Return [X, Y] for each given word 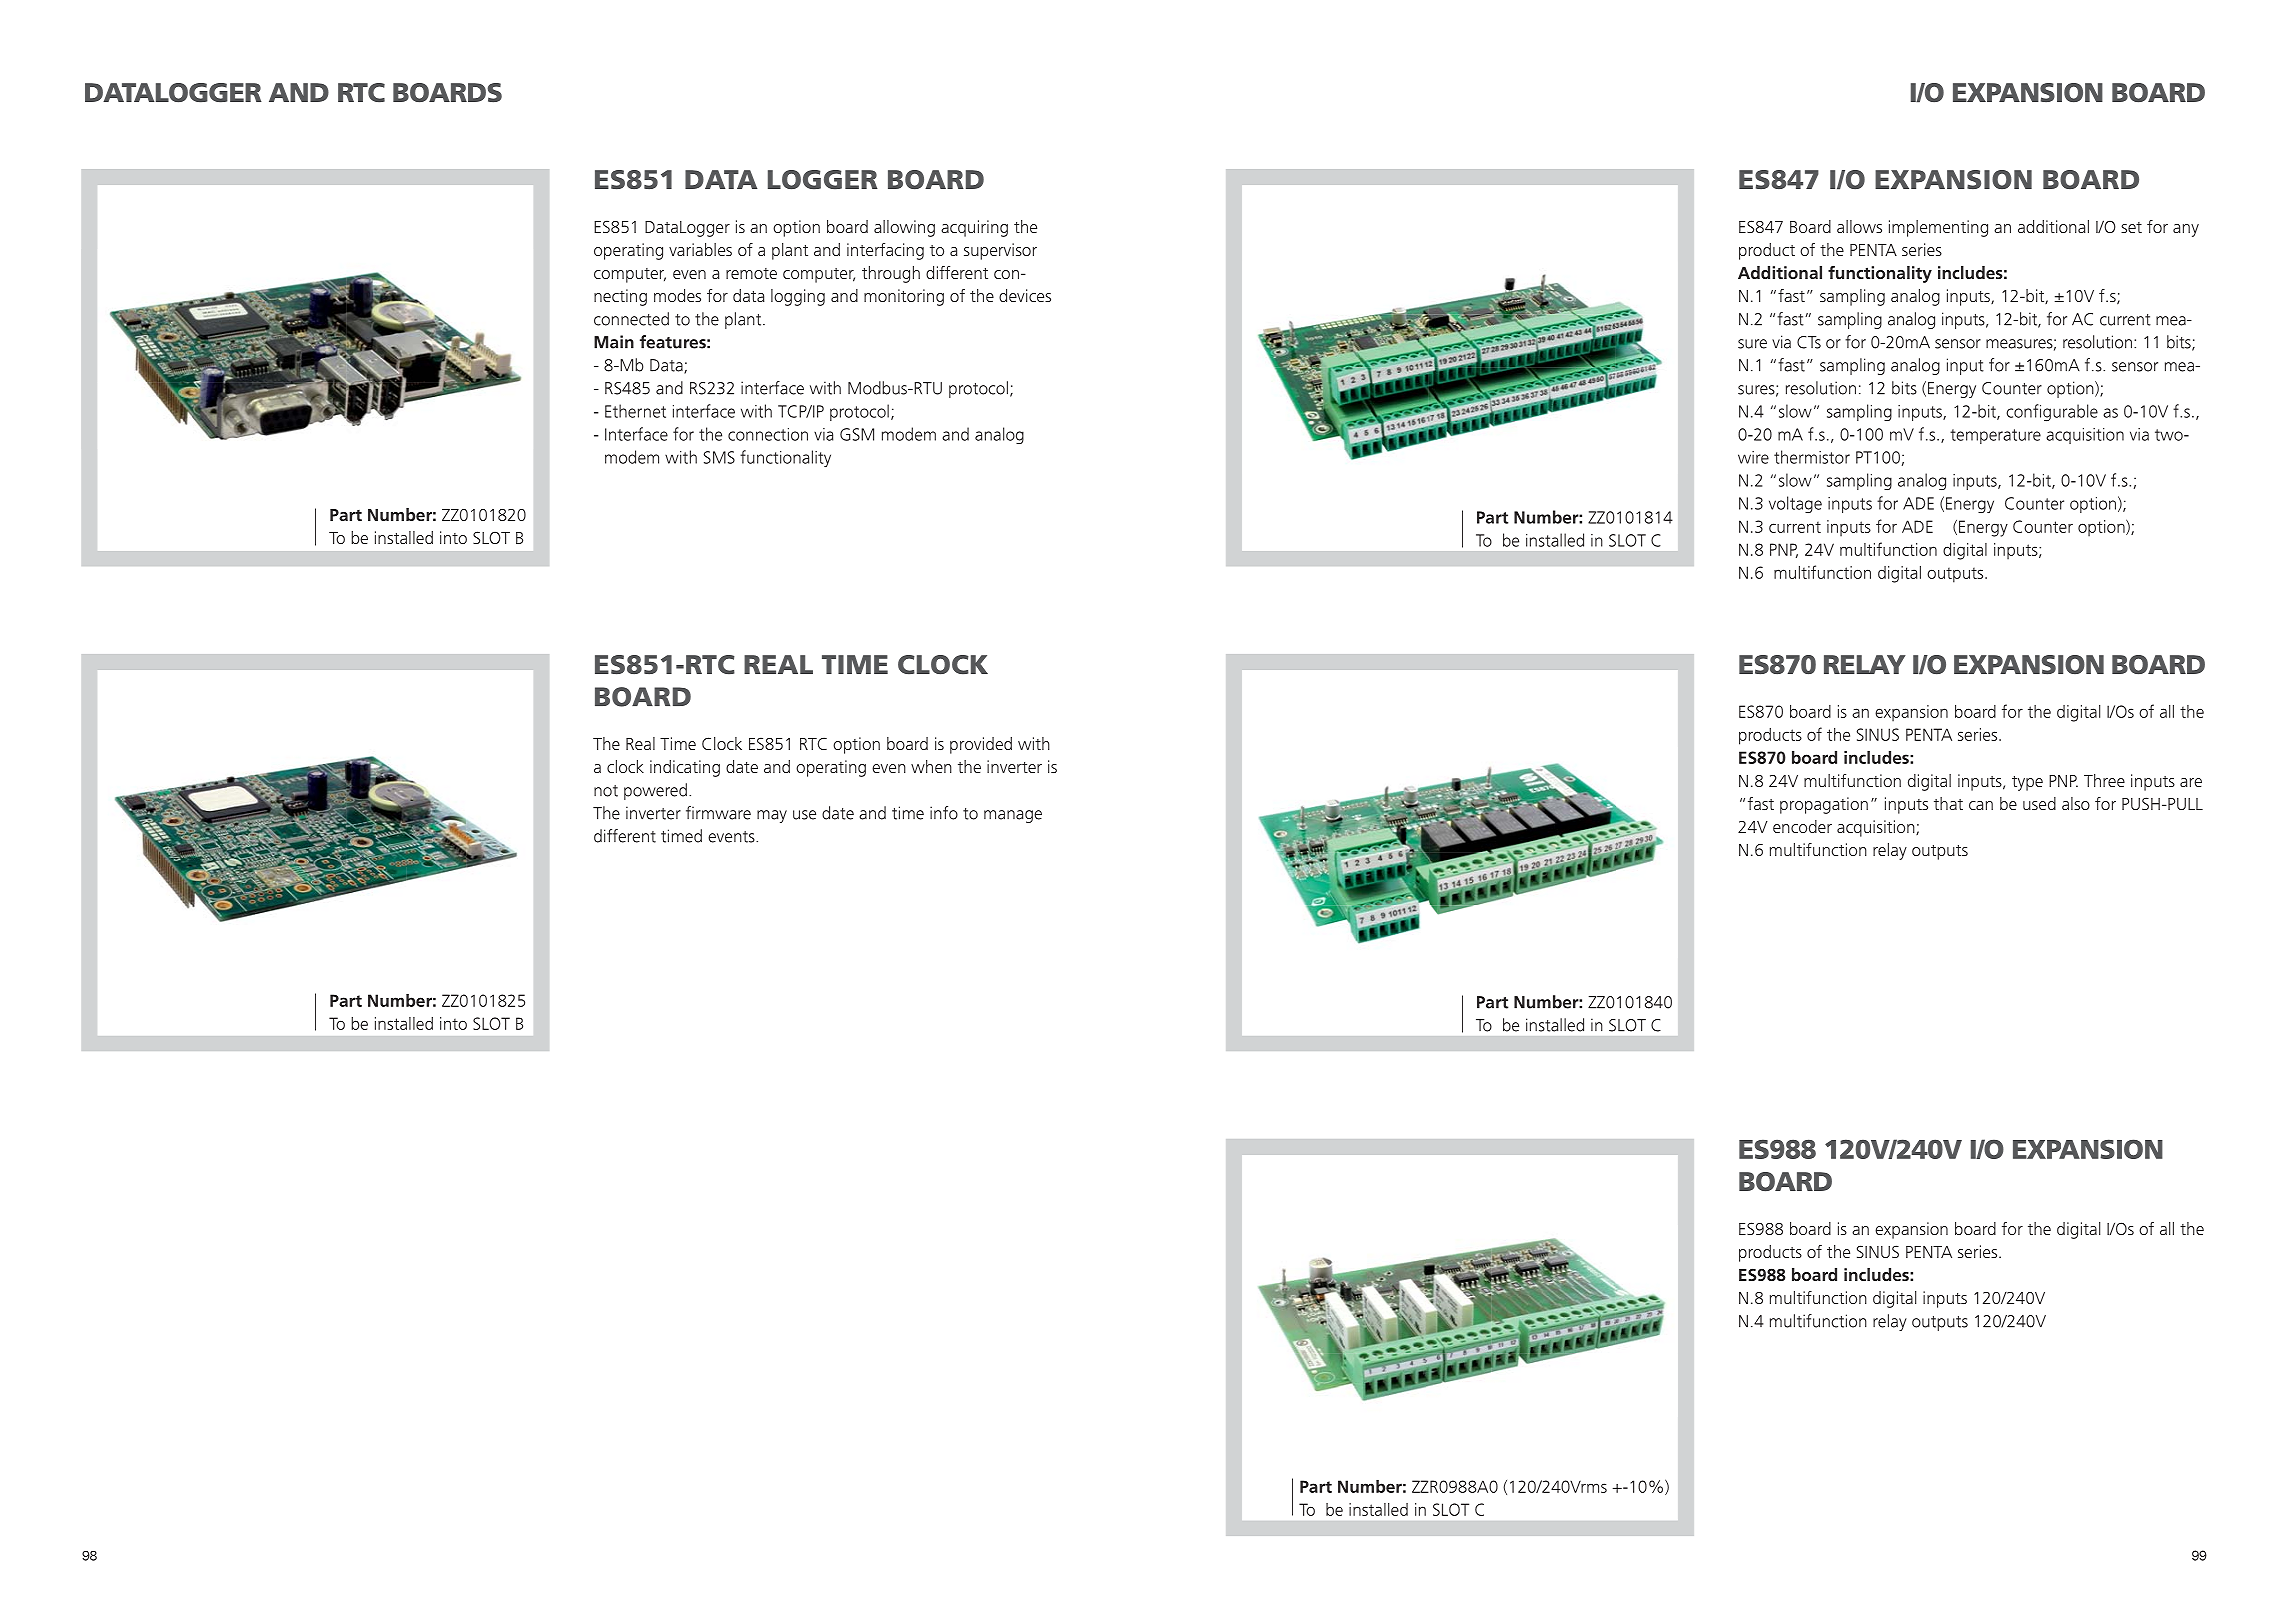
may [772, 816]
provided [981, 745]
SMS [719, 457]
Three [2104, 780]
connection [768, 434]
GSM [857, 434]
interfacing [885, 251]
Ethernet [635, 411]
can [1981, 805]
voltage [1795, 504]
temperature [1995, 436]
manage [1013, 816]
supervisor [1000, 251]
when [931, 766]
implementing [1938, 228]
